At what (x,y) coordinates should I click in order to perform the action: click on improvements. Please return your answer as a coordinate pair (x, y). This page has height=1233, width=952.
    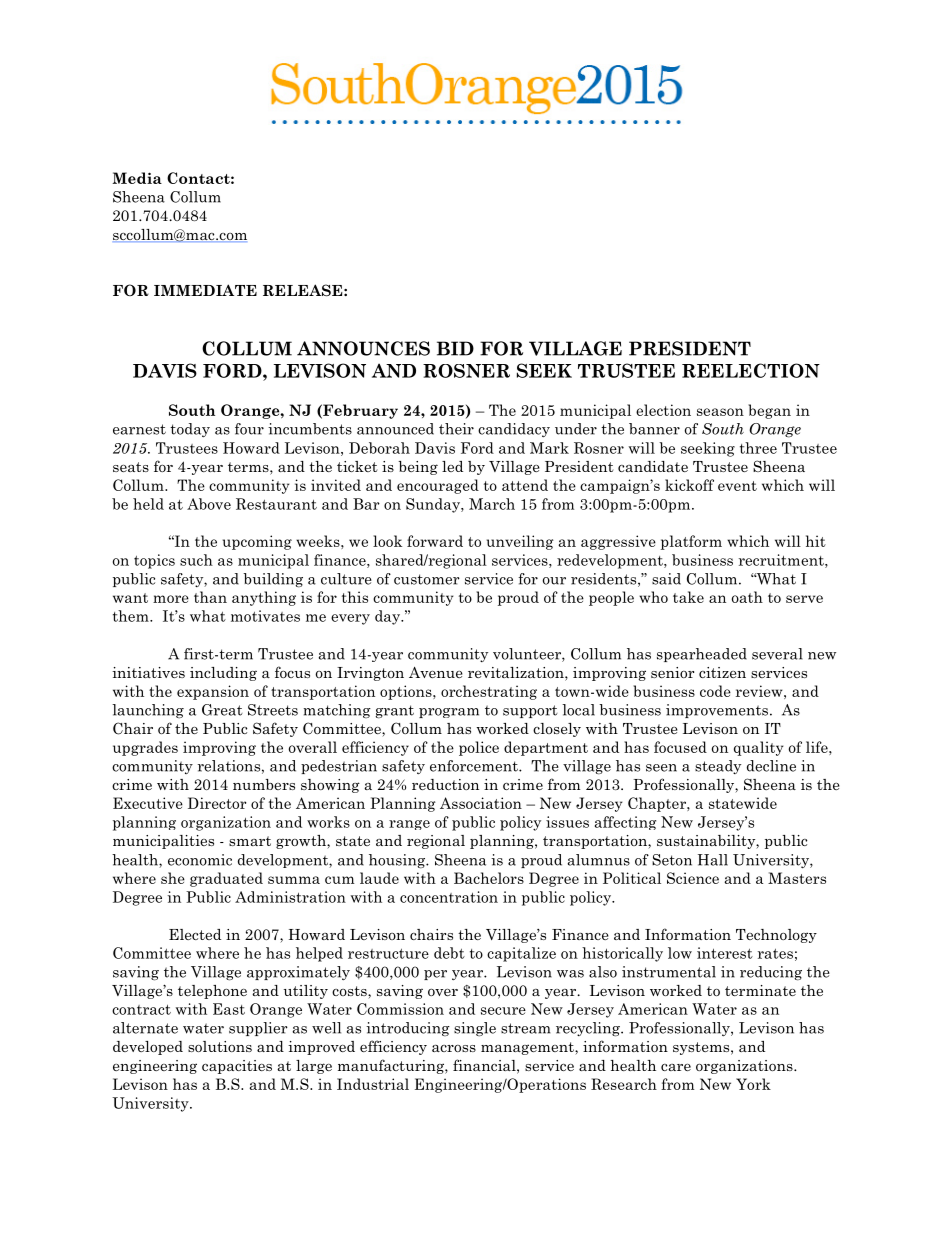
    Looking at the image, I should click on (717, 711).
